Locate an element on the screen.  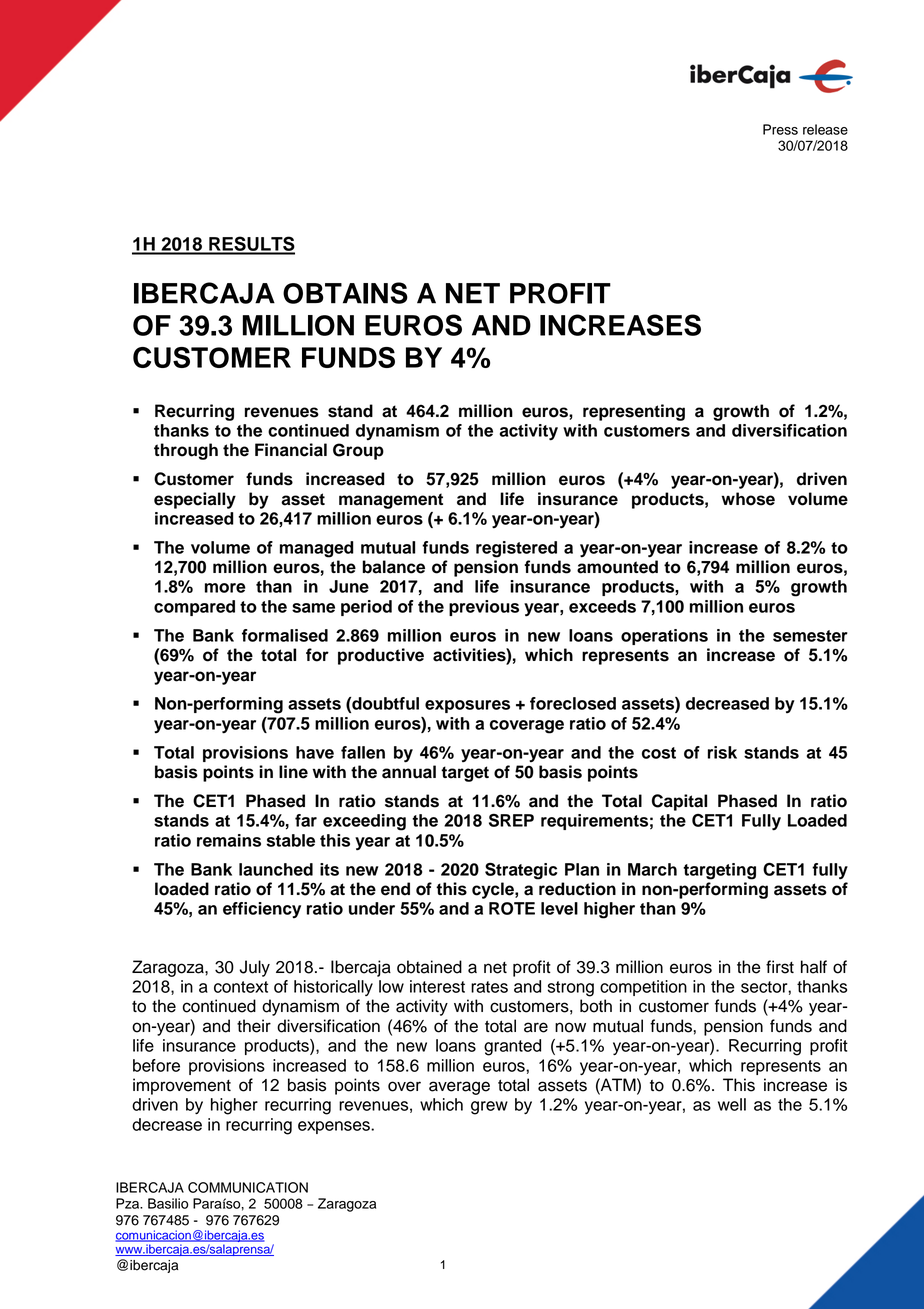
especially is located at coordinates (195, 500).
